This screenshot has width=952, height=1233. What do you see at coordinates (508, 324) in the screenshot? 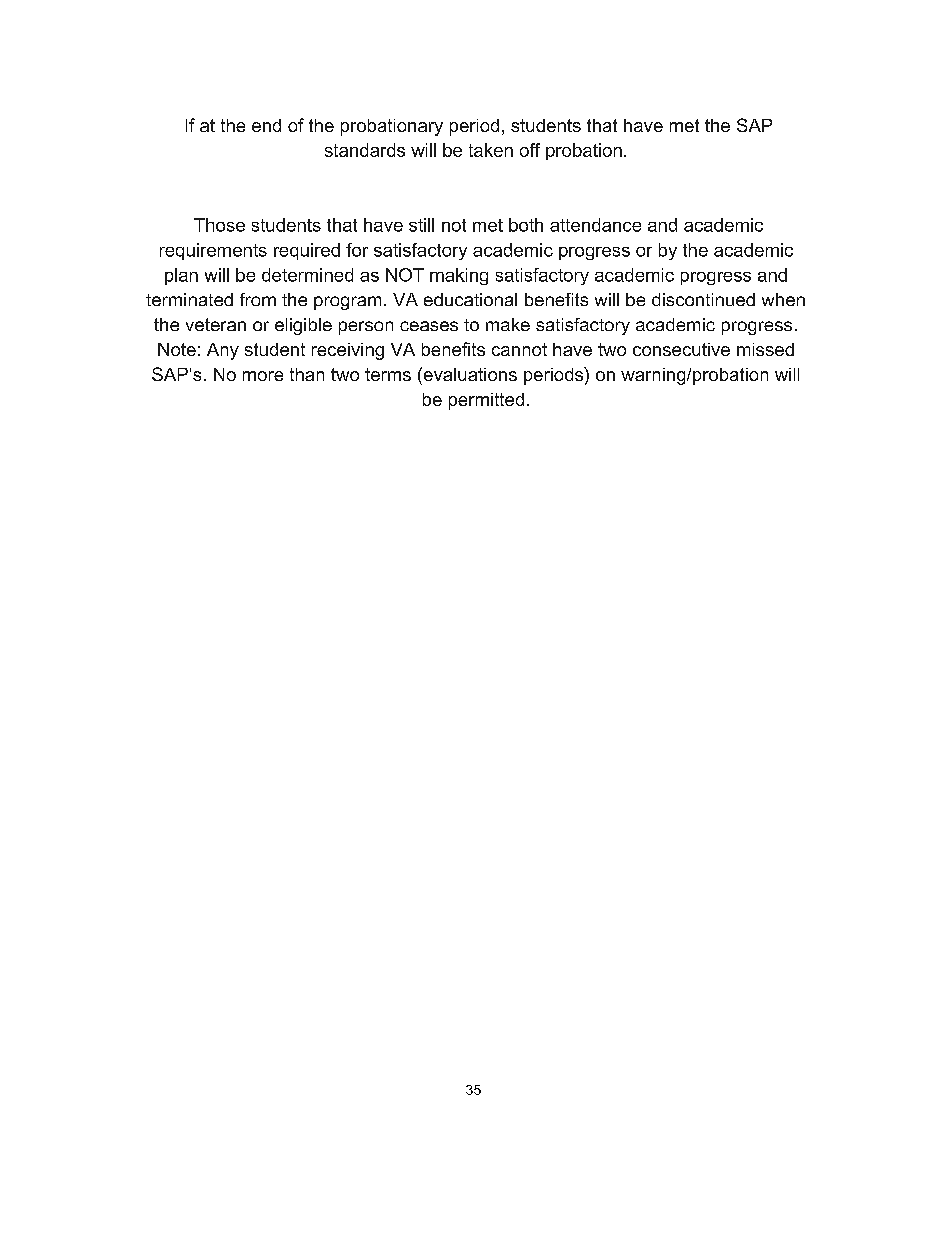
I see `make` at bounding box center [508, 324].
